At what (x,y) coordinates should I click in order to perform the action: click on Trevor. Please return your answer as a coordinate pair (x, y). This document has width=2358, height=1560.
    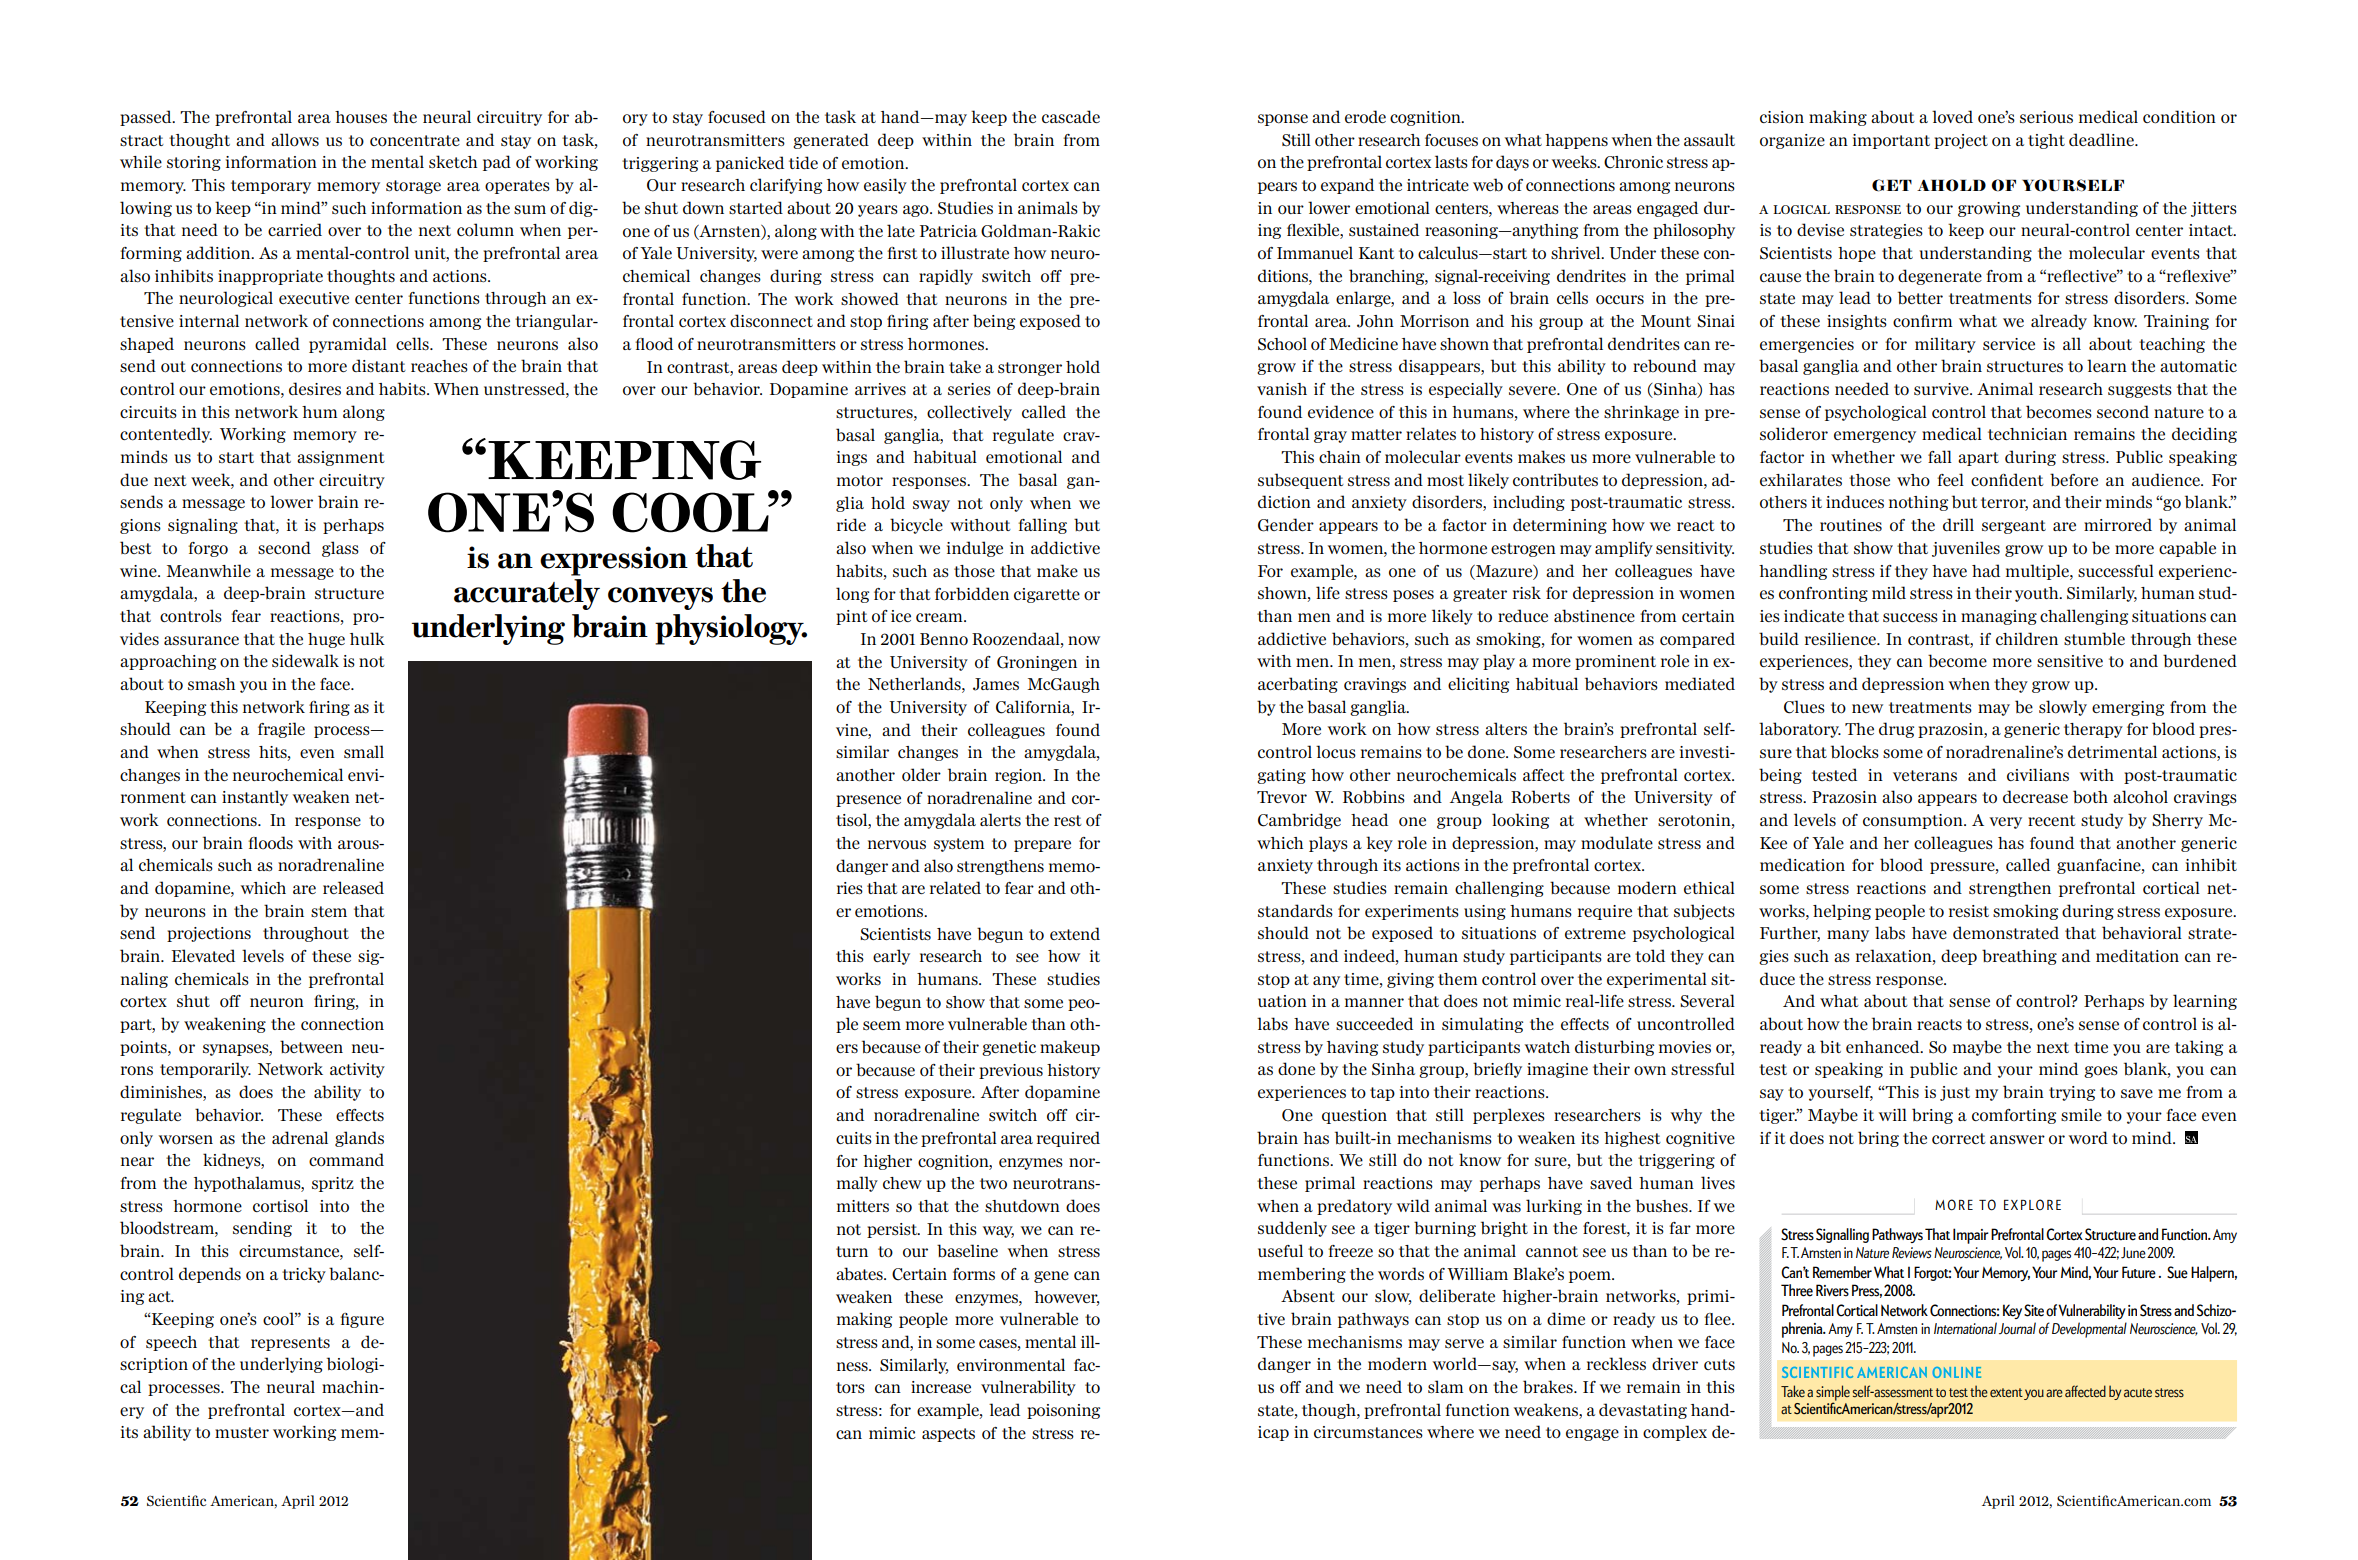
    Looking at the image, I should click on (1282, 797).
